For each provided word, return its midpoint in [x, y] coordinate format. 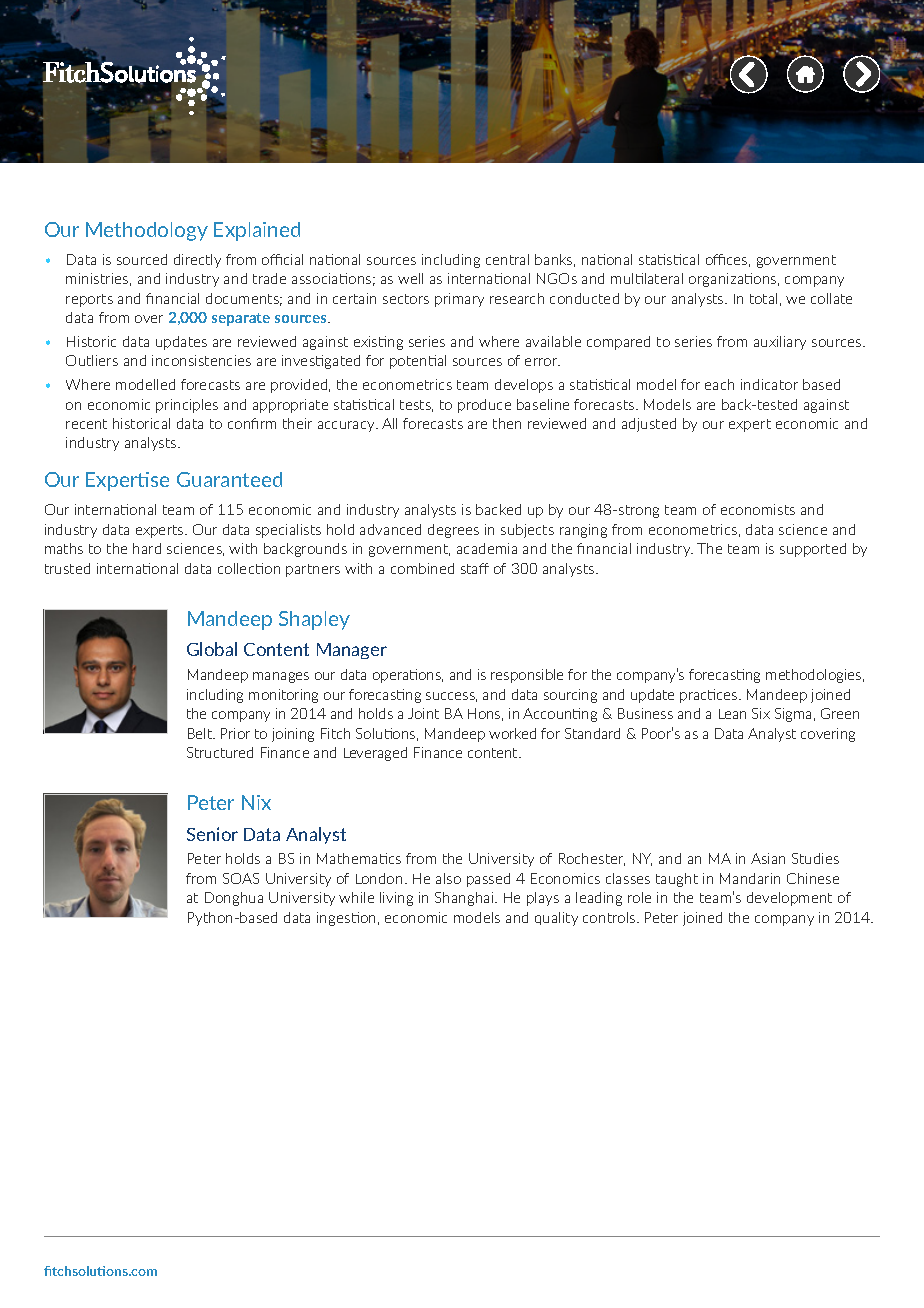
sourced [142, 259]
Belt [201, 733]
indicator [769, 384]
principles [187, 406]
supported [813, 550]
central [507, 259]
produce [484, 406]
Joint [423, 713]
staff [475, 568]
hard [147, 548]
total [763, 298]
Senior [212, 834]
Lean [732, 714]
